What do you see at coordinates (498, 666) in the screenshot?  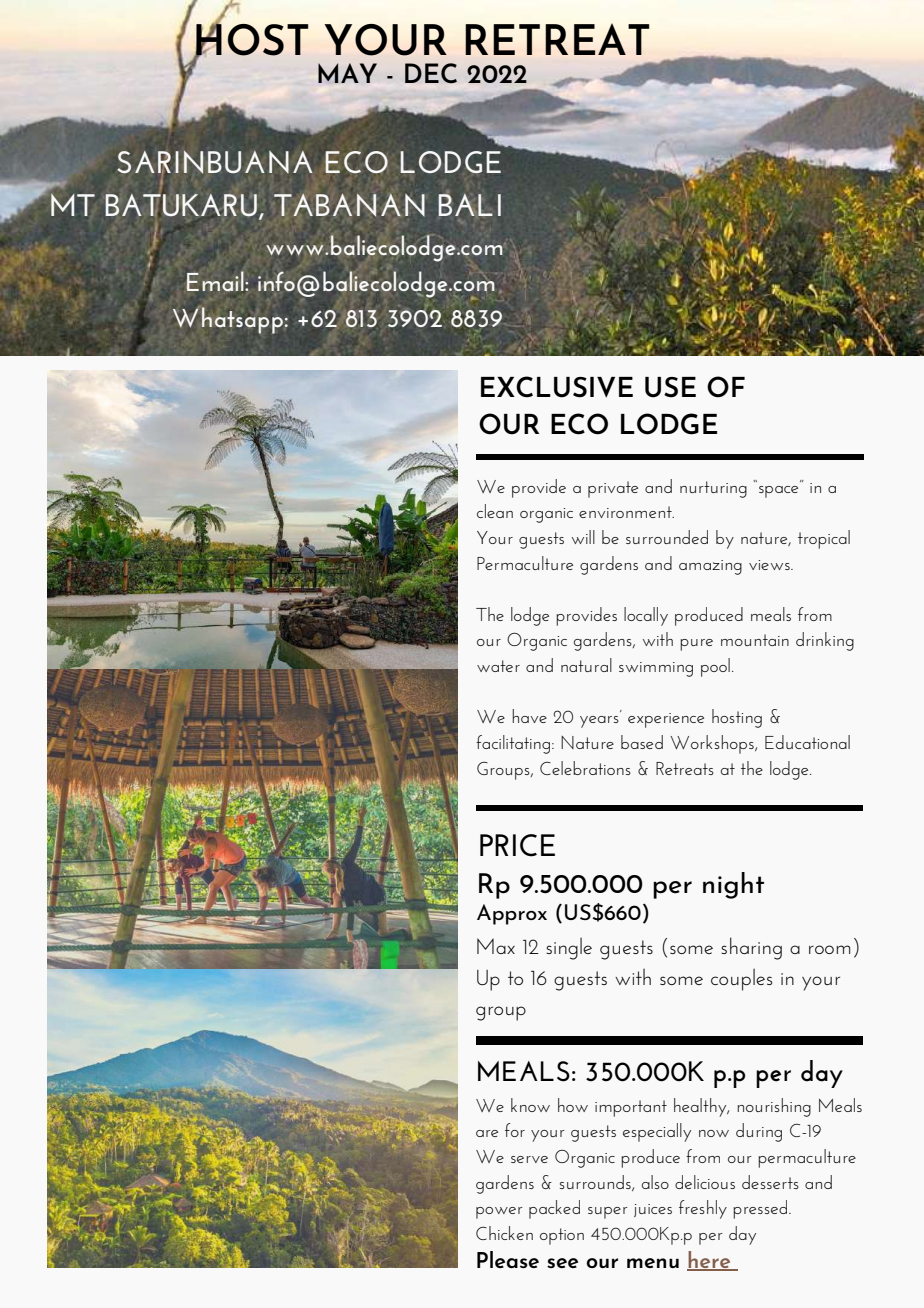 I see `water` at bounding box center [498, 666].
